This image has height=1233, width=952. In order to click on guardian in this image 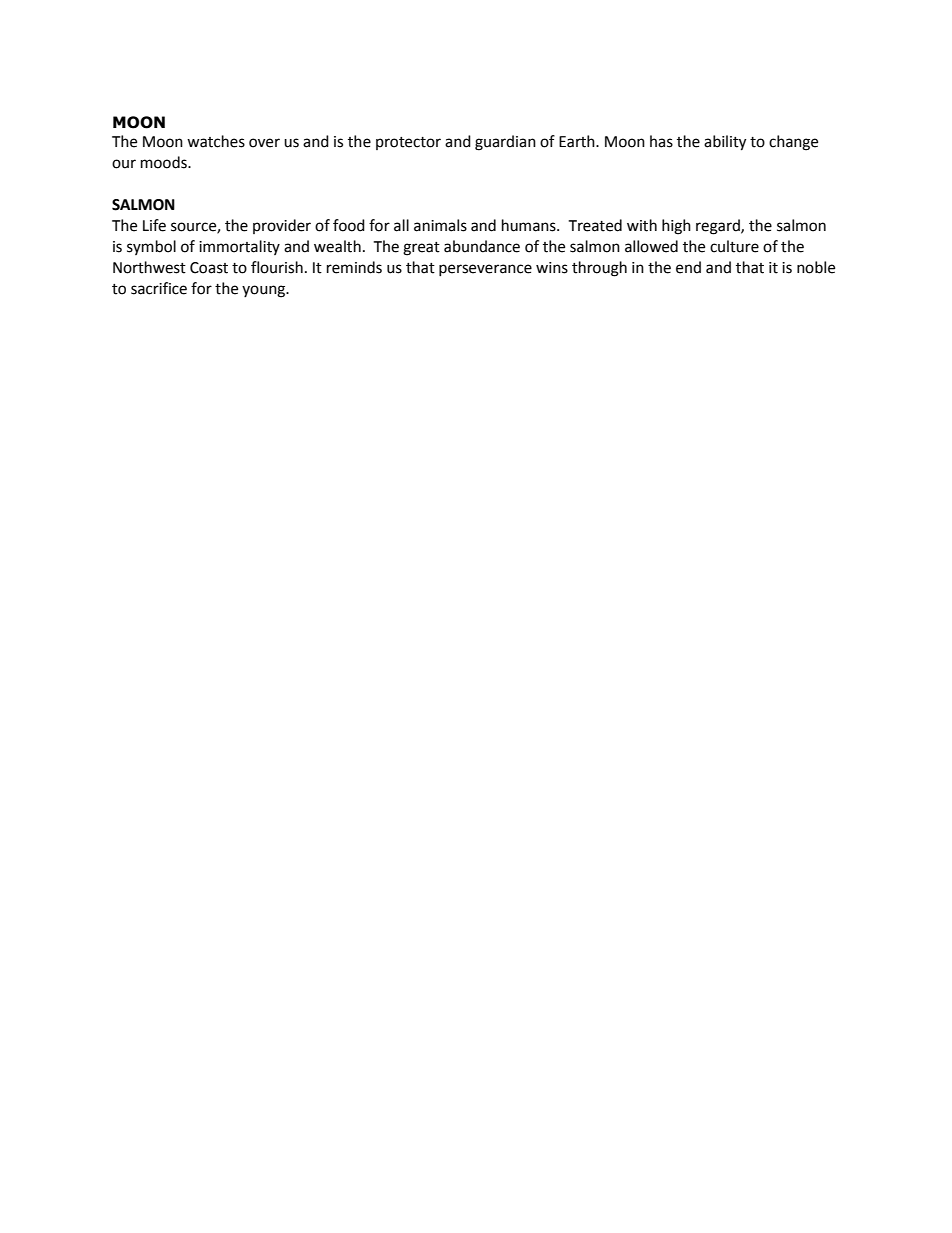, I will do `click(505, 143)`.
